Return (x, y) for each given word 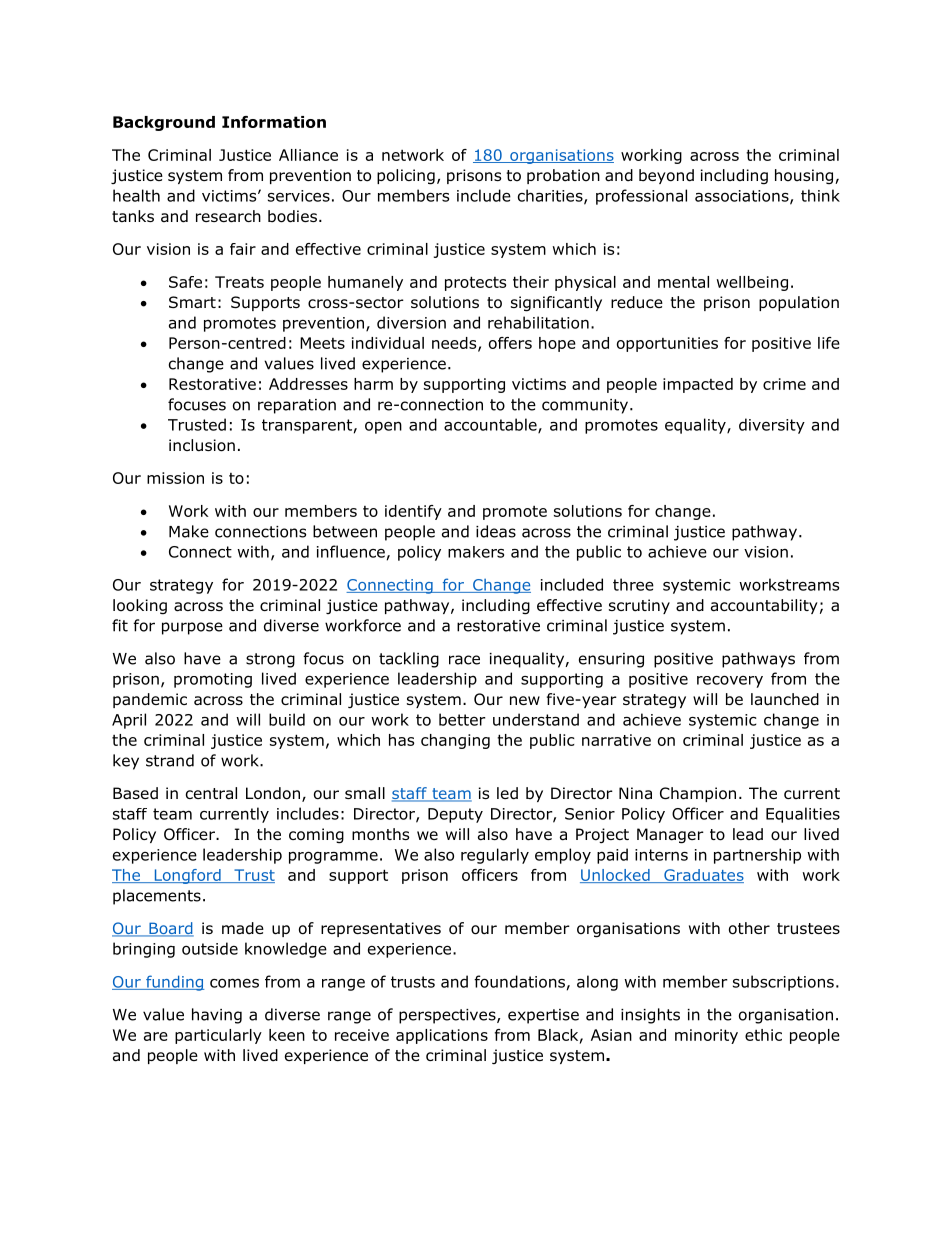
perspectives (448, 1016)
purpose (192, 628)
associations (743, 197)
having (217, 1016)
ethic (763, 1035)
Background (164, 123)
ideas (496, 531)
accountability (764, 606)
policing (406, 177)
